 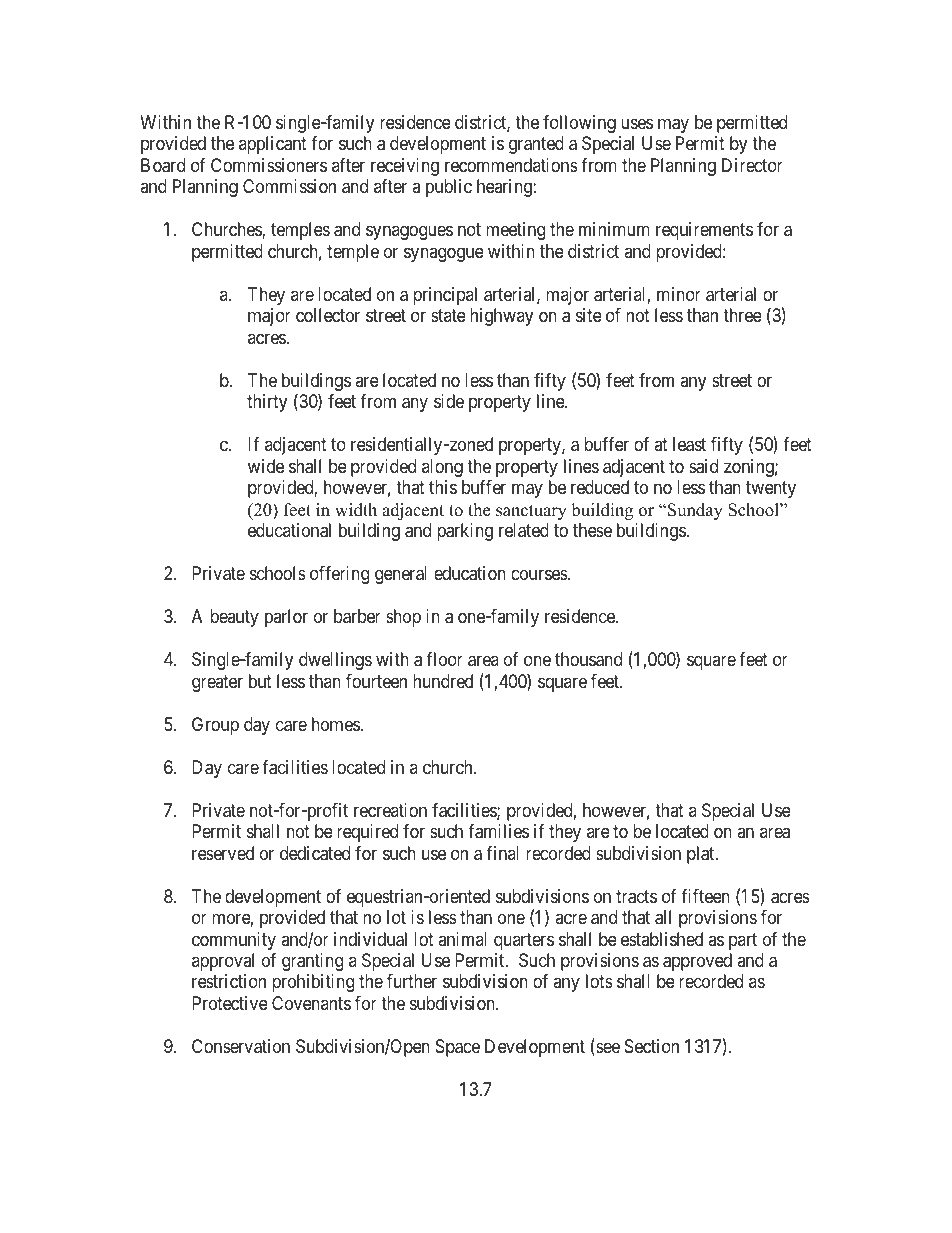 What do you see at coordinates (234, 618) in the image?
I see `beauty` at bounding box center [234, 618].
